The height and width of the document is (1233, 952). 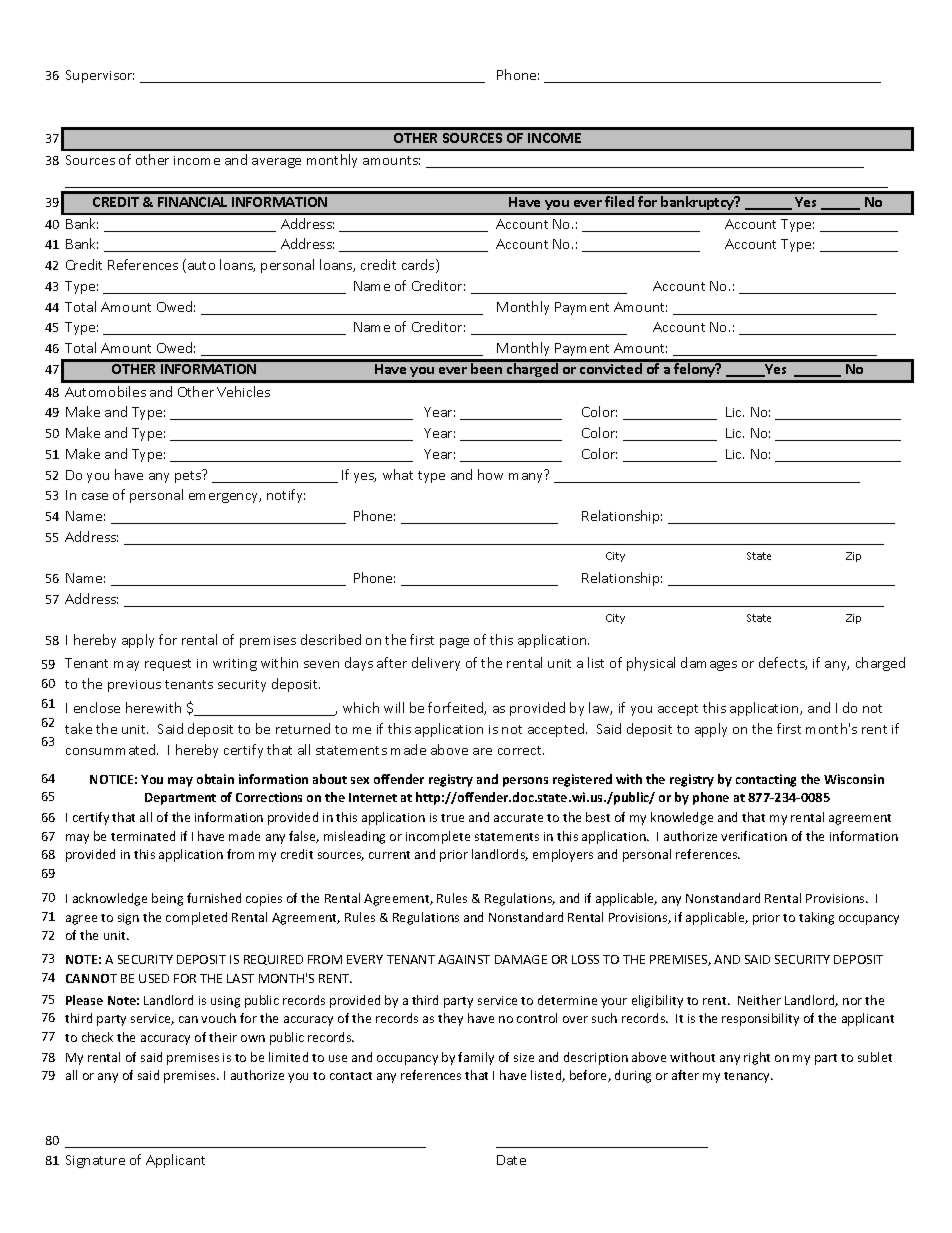 What do you see at coordinates (100, 76) in the document?
I see `Supervisor` at bounding box center [100, 76].
